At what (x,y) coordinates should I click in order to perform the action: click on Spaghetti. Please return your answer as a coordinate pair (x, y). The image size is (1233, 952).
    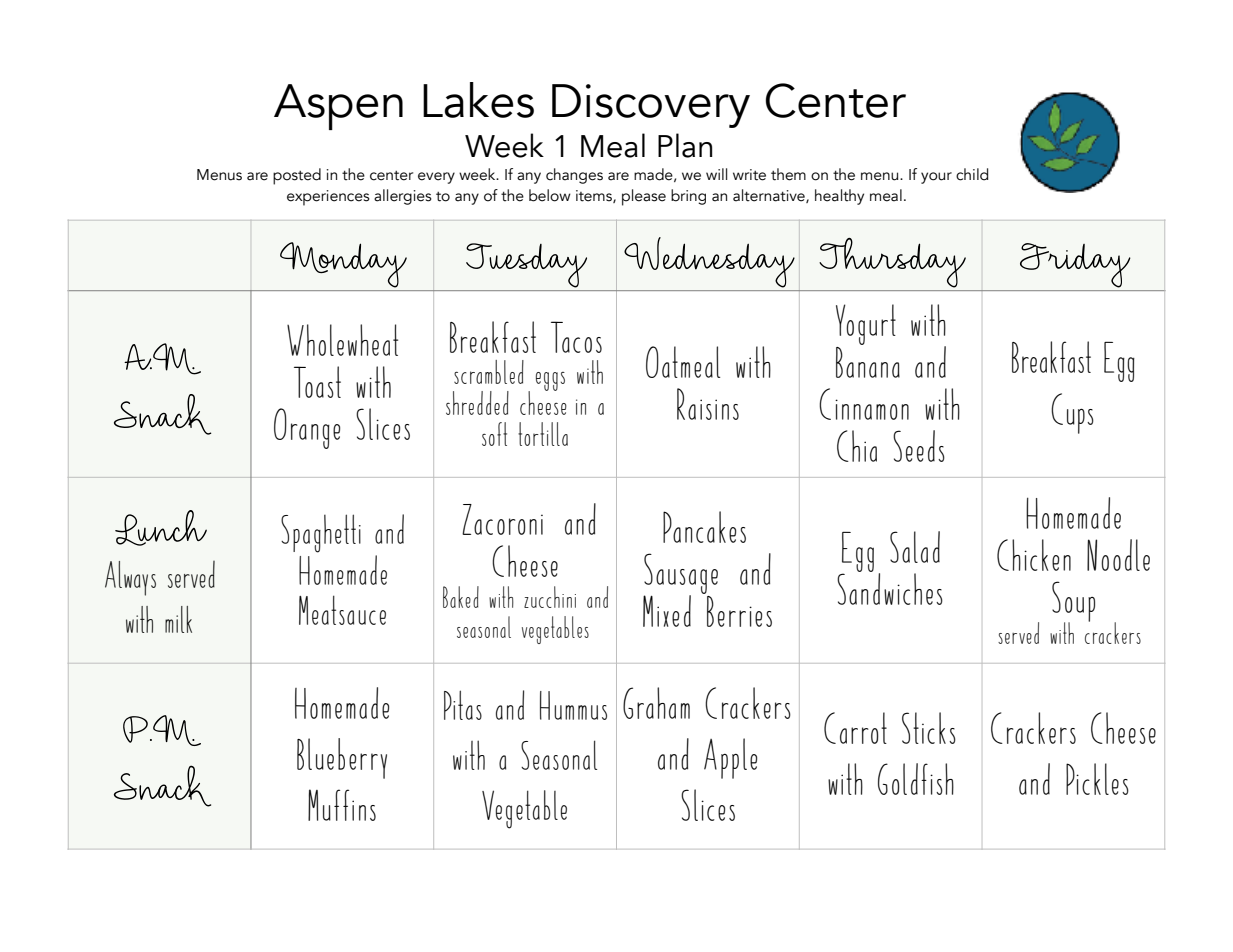
    Looking at the image, I should click on (321, 533).
